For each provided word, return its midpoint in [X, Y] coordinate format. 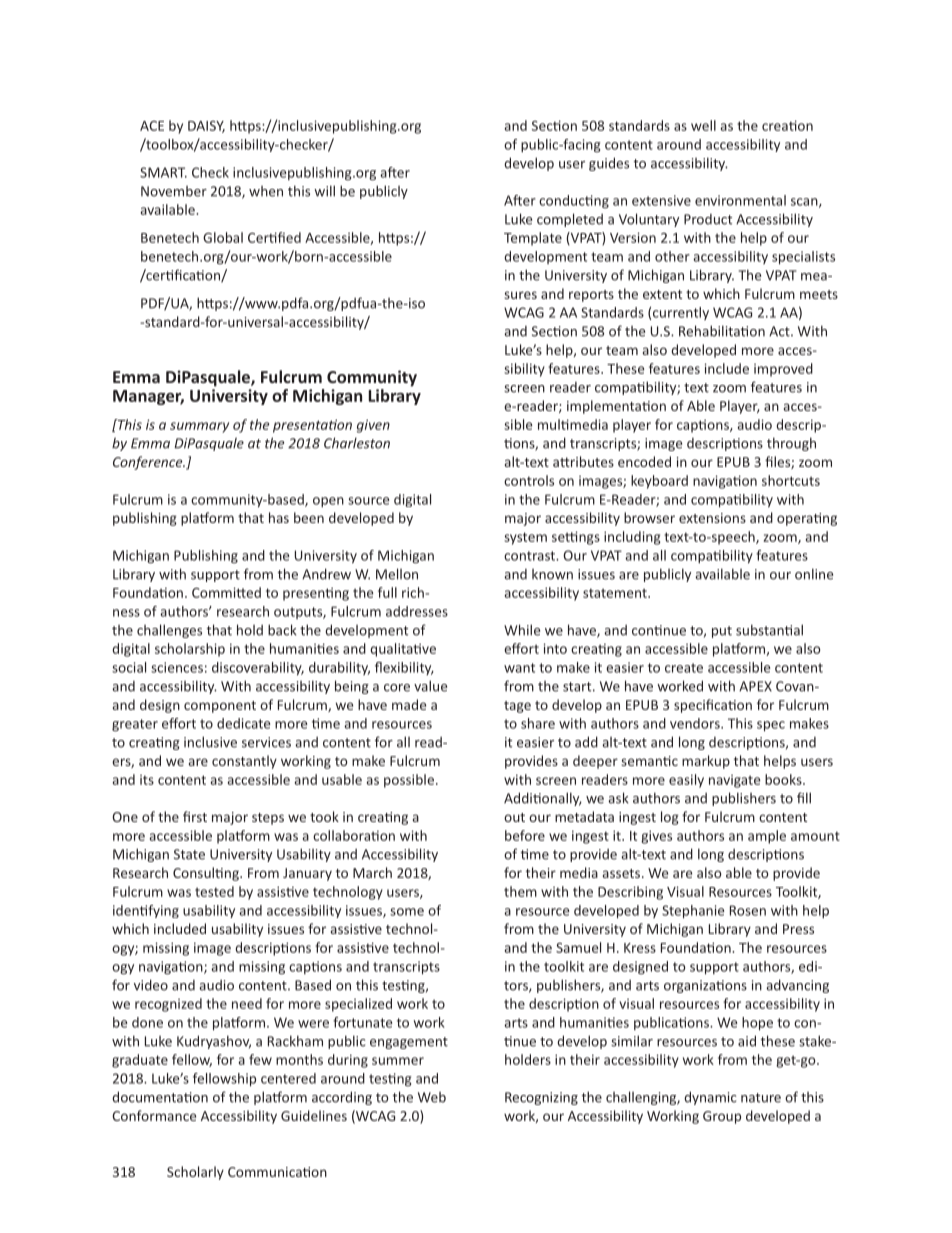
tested [214, 891]
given [373, 426]
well [703, 125]
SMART [163, 172]
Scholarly [195, 1173]
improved [783, 370]
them [520, 891]
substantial [769, 630]
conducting [574, 202]
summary [199, 427]
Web [432, 1097]
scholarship [190, 650]
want [519, 668]
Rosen [748, 910]
